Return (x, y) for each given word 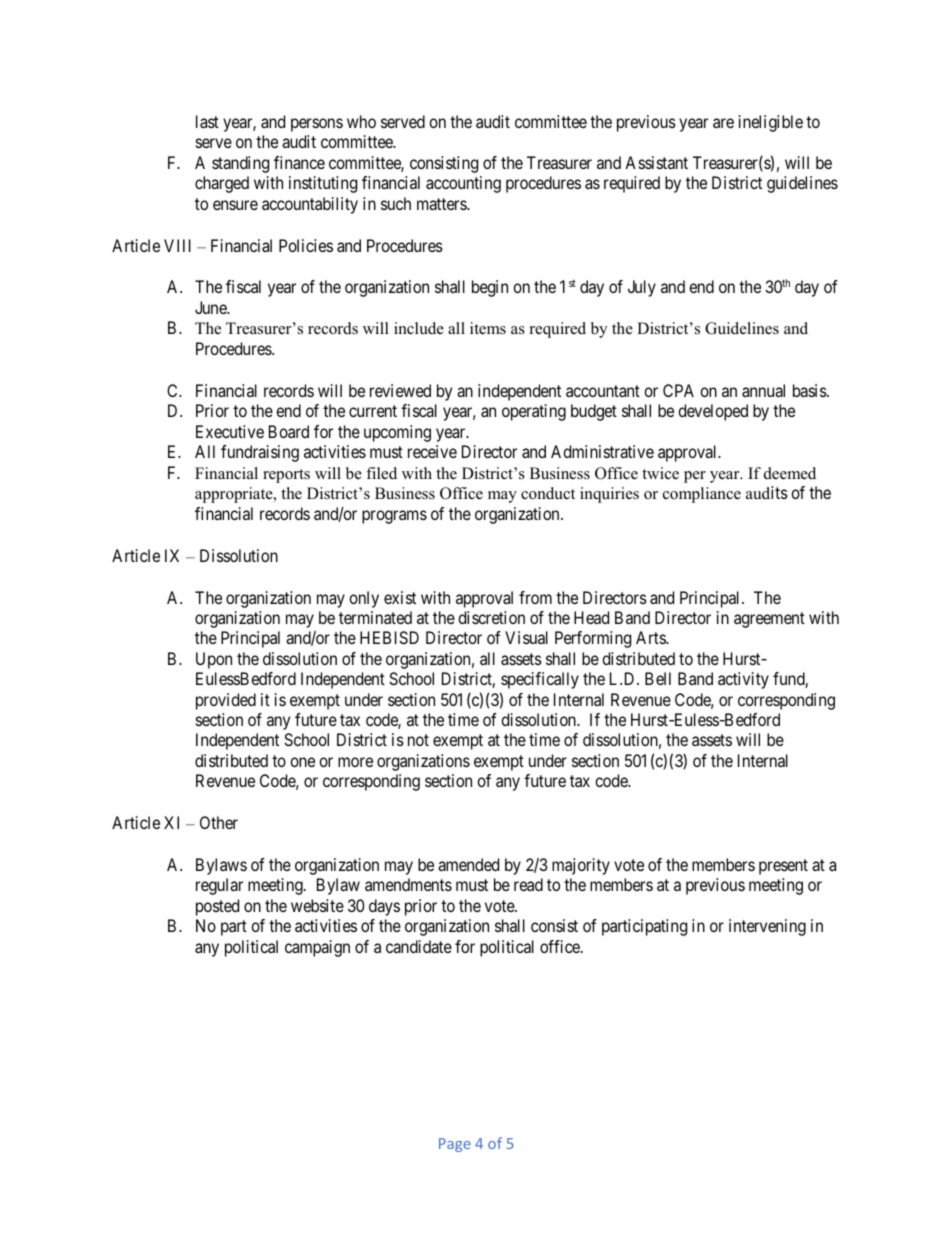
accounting (463, 184)
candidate (419, 946)
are (723, 123)
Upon (214, 660)
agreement (769, 620)
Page (455, 1145)
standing (240, 164)
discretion (491, 617)
